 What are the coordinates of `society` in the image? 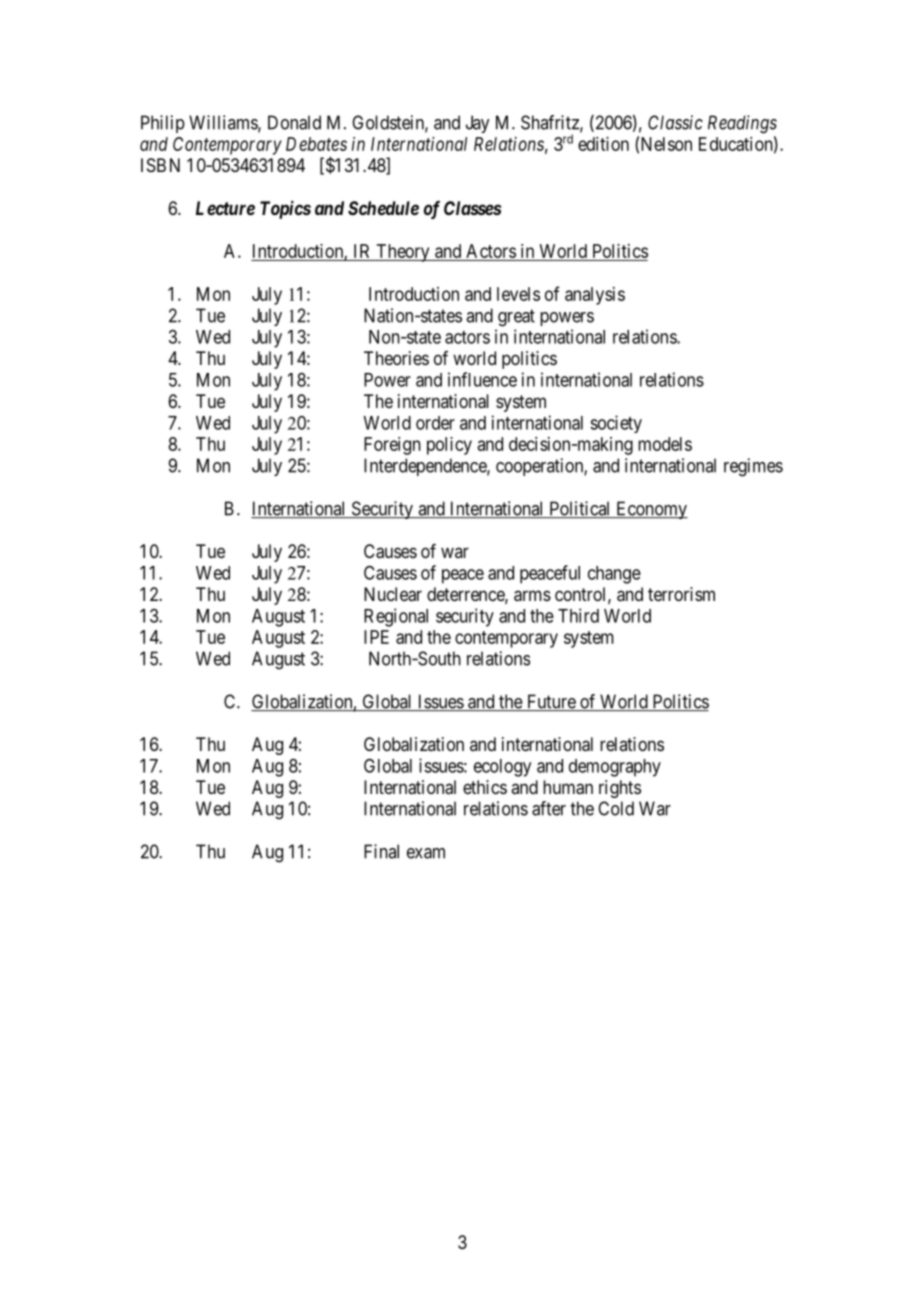 It's located at (616, 424).
